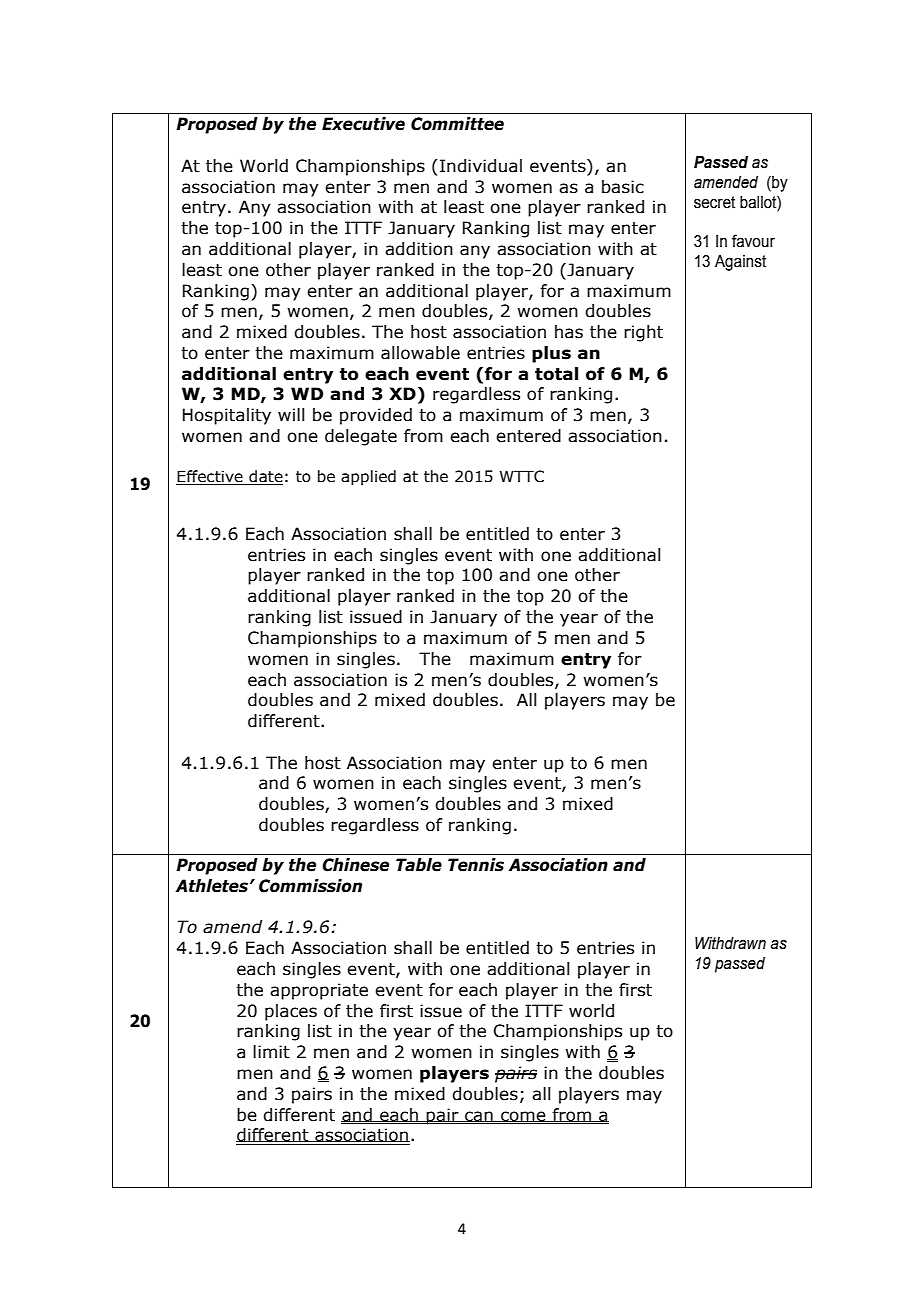 The height and width of the page is (1308, 924). I want to click on date, so click(265, 477).
